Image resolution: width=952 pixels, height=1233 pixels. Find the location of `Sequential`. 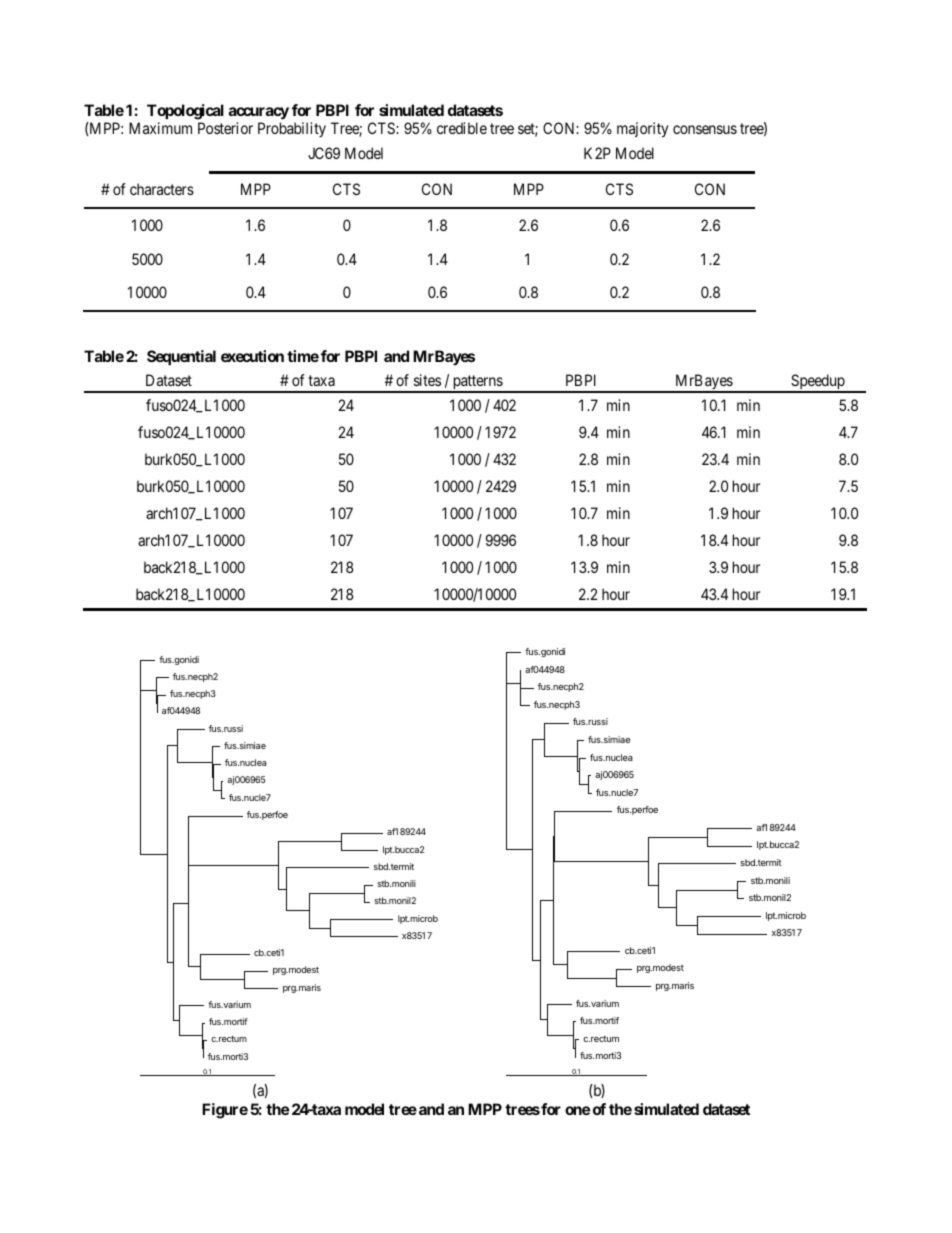

Sequential is located at coordinates (181, 357).
